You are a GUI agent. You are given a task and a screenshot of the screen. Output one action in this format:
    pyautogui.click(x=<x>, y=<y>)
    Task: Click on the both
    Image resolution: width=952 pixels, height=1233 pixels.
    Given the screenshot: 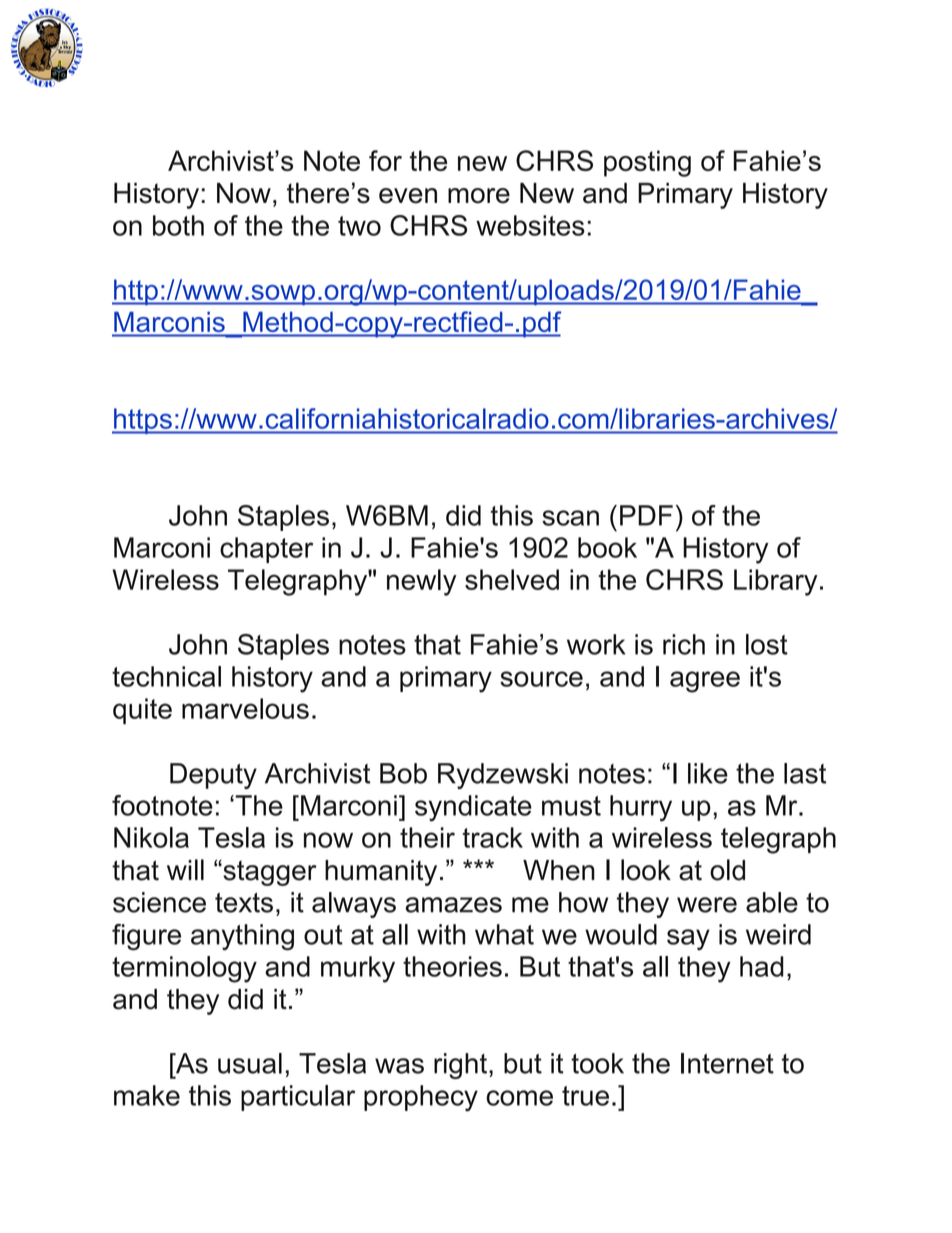 What is the action you would take?
    pyautogui.click(x=178, y=225)
